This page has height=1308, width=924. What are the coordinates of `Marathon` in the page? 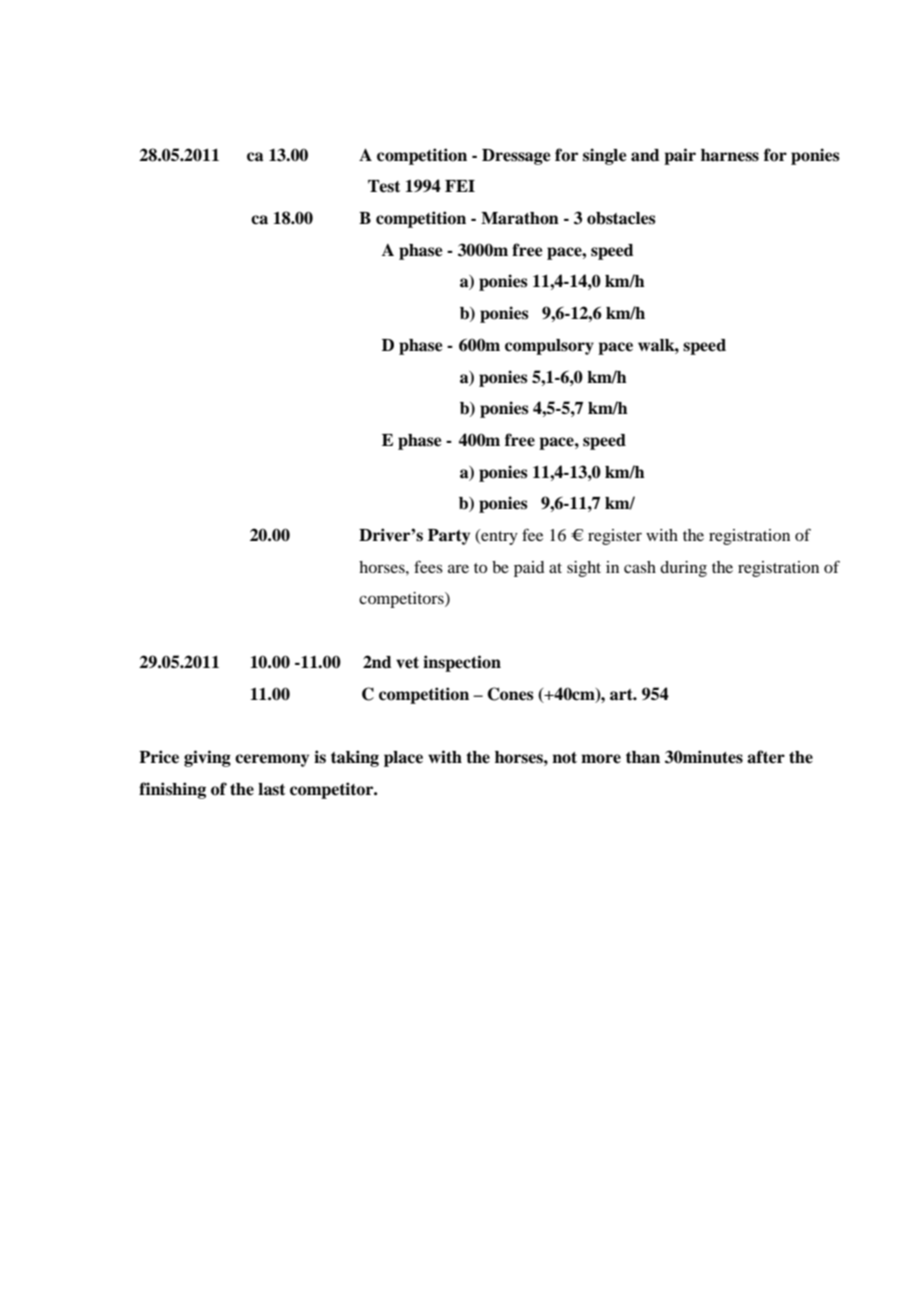 It's located at (520, 218).
